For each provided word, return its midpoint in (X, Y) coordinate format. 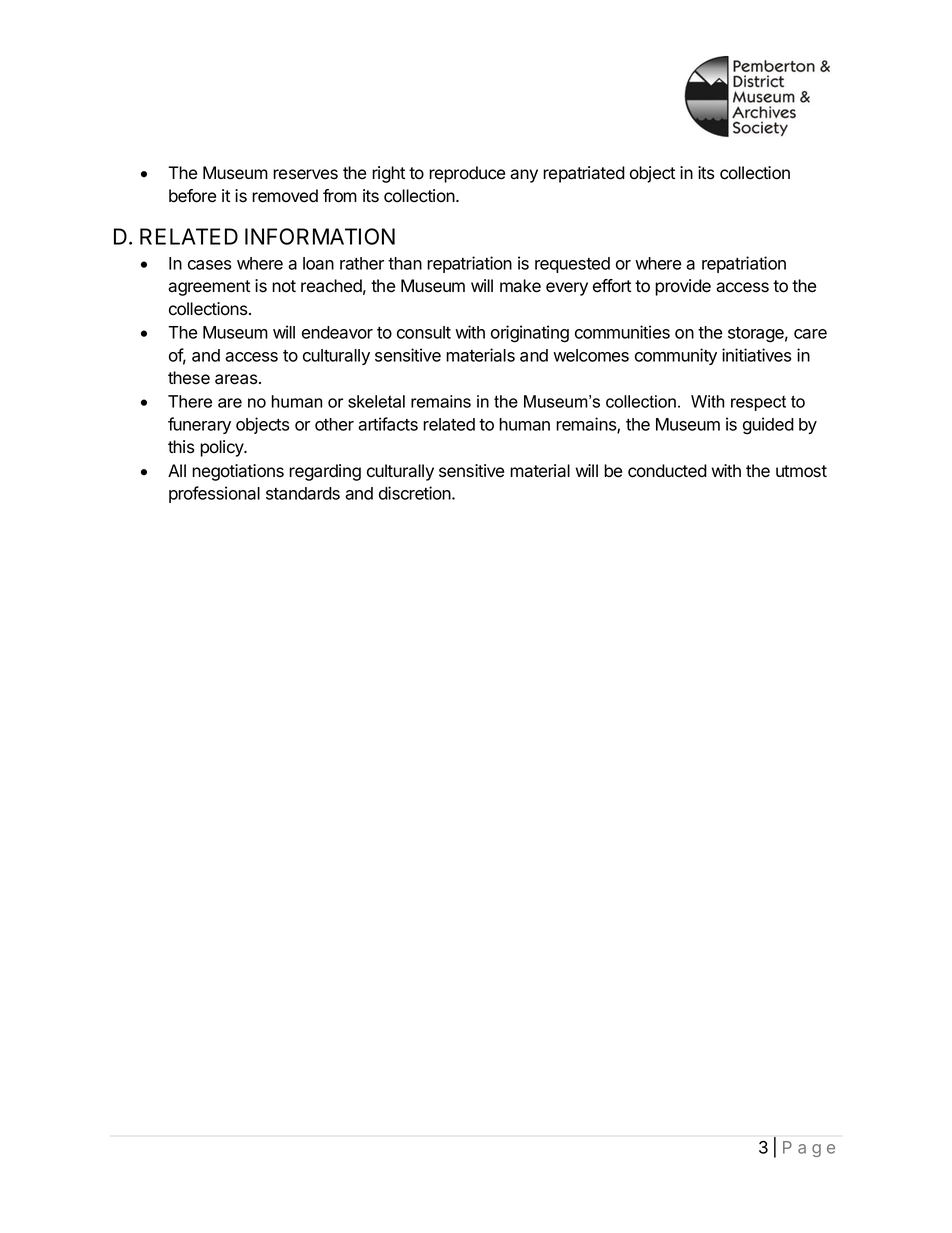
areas (236, 379)
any (524, 176)
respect (758, 403)
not (284, 286)
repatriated (584, 174)
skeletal (376, 401)
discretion (416, 493)
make (520, 286)
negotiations (238, 472)
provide (683, 287)
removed (285, 196)
